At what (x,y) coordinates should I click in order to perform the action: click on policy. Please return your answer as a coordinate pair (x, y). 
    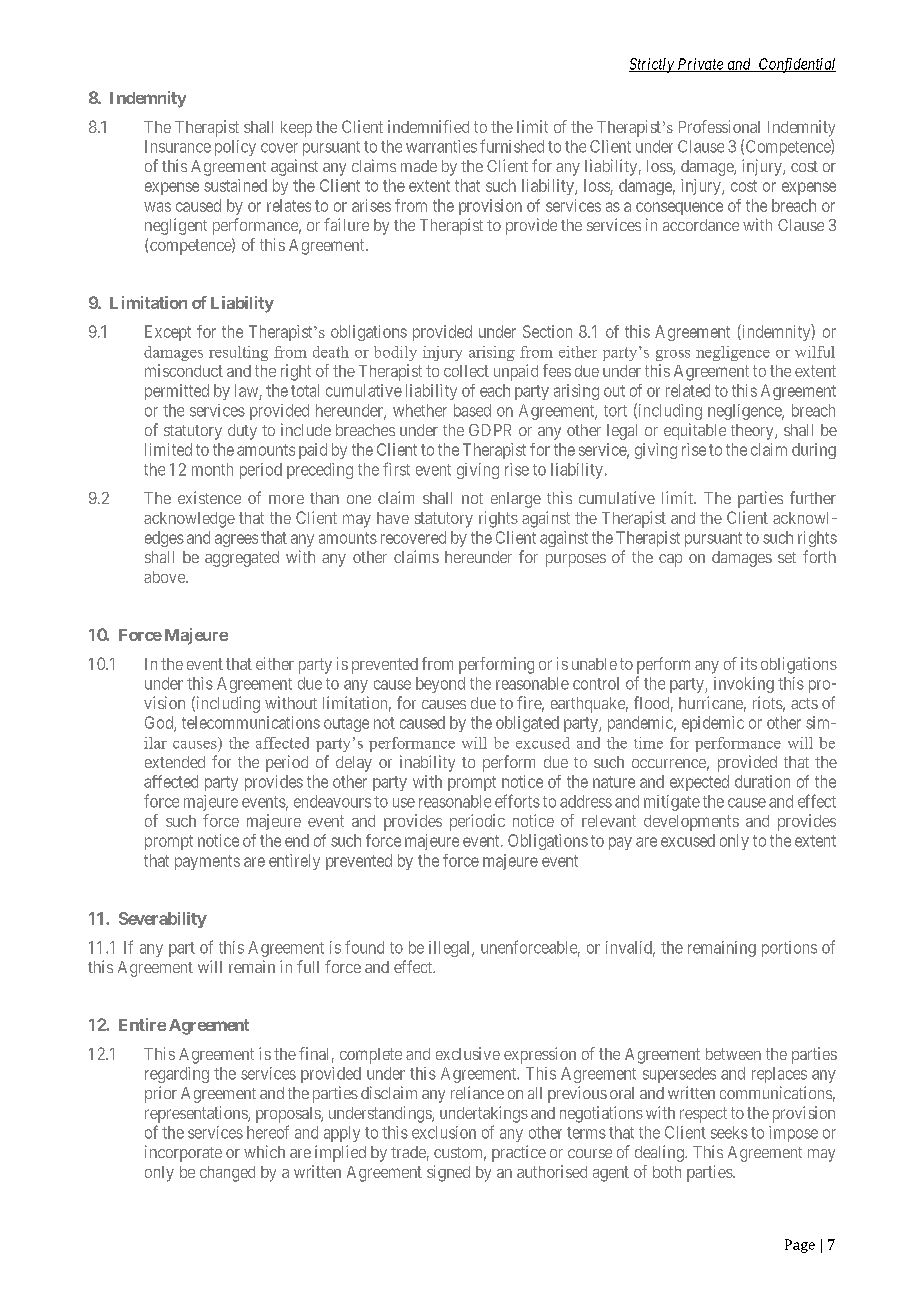
    Looking at the image, I should click on (235, 148).
